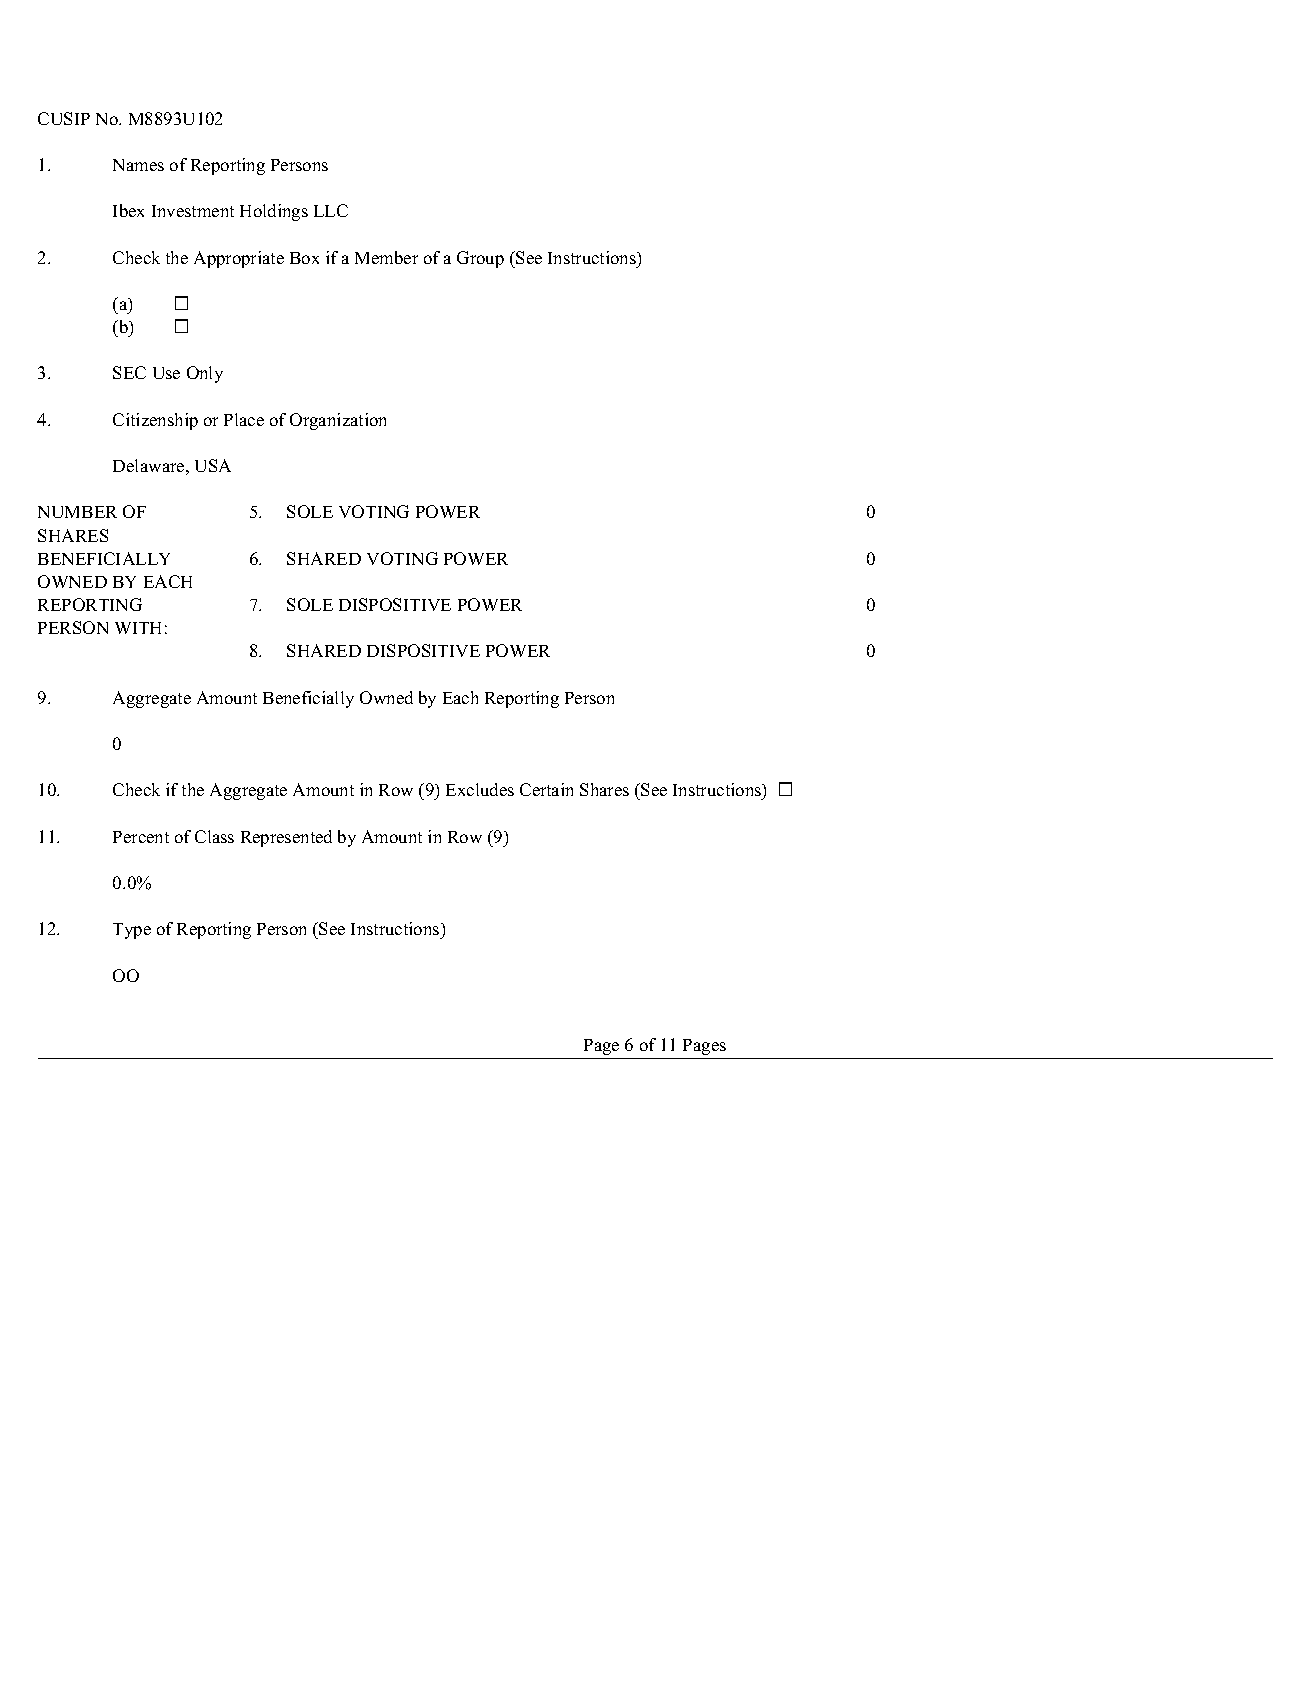  I want to click on Group, so click(480, 259).
